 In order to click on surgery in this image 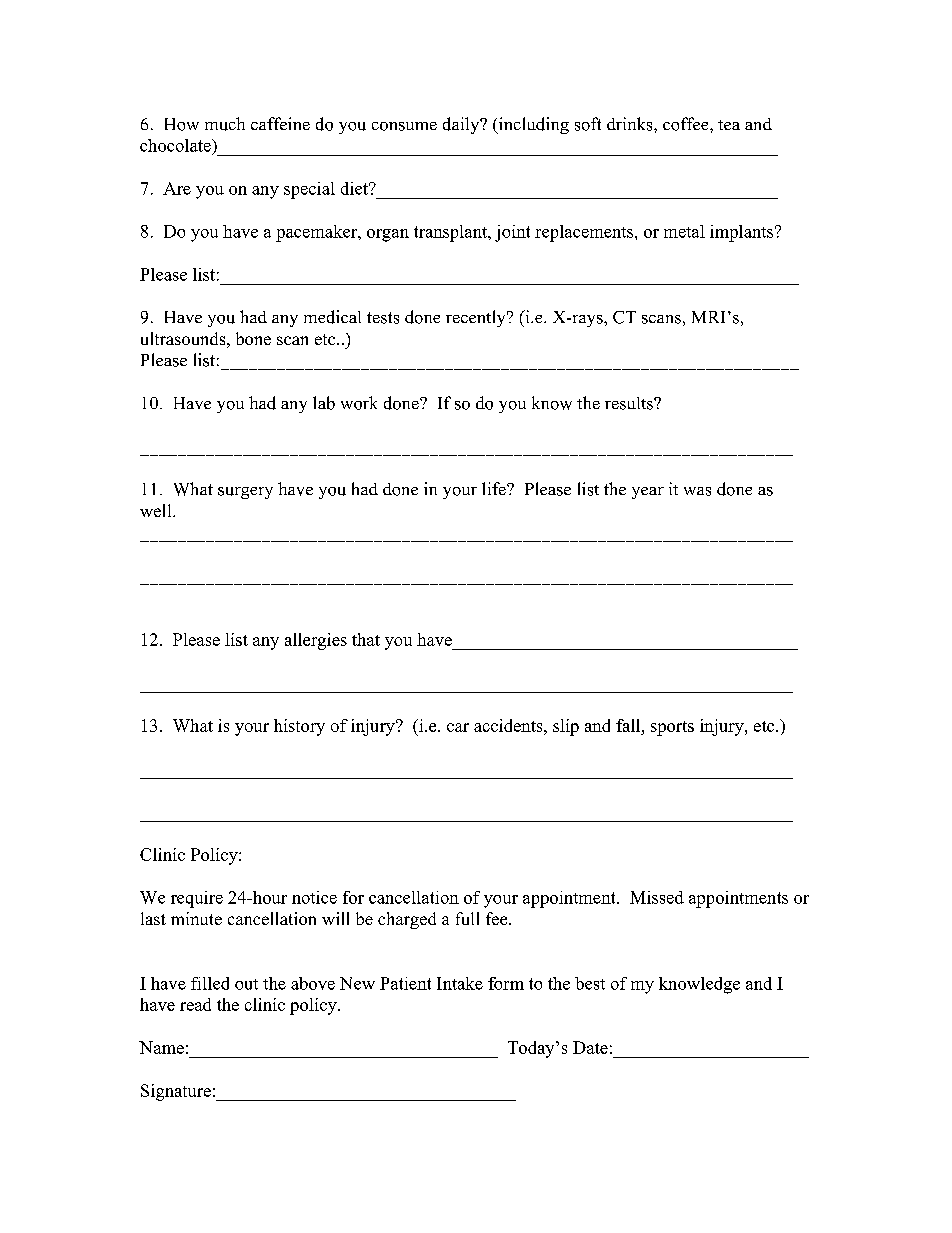, I will do `click(245, 493)`.
